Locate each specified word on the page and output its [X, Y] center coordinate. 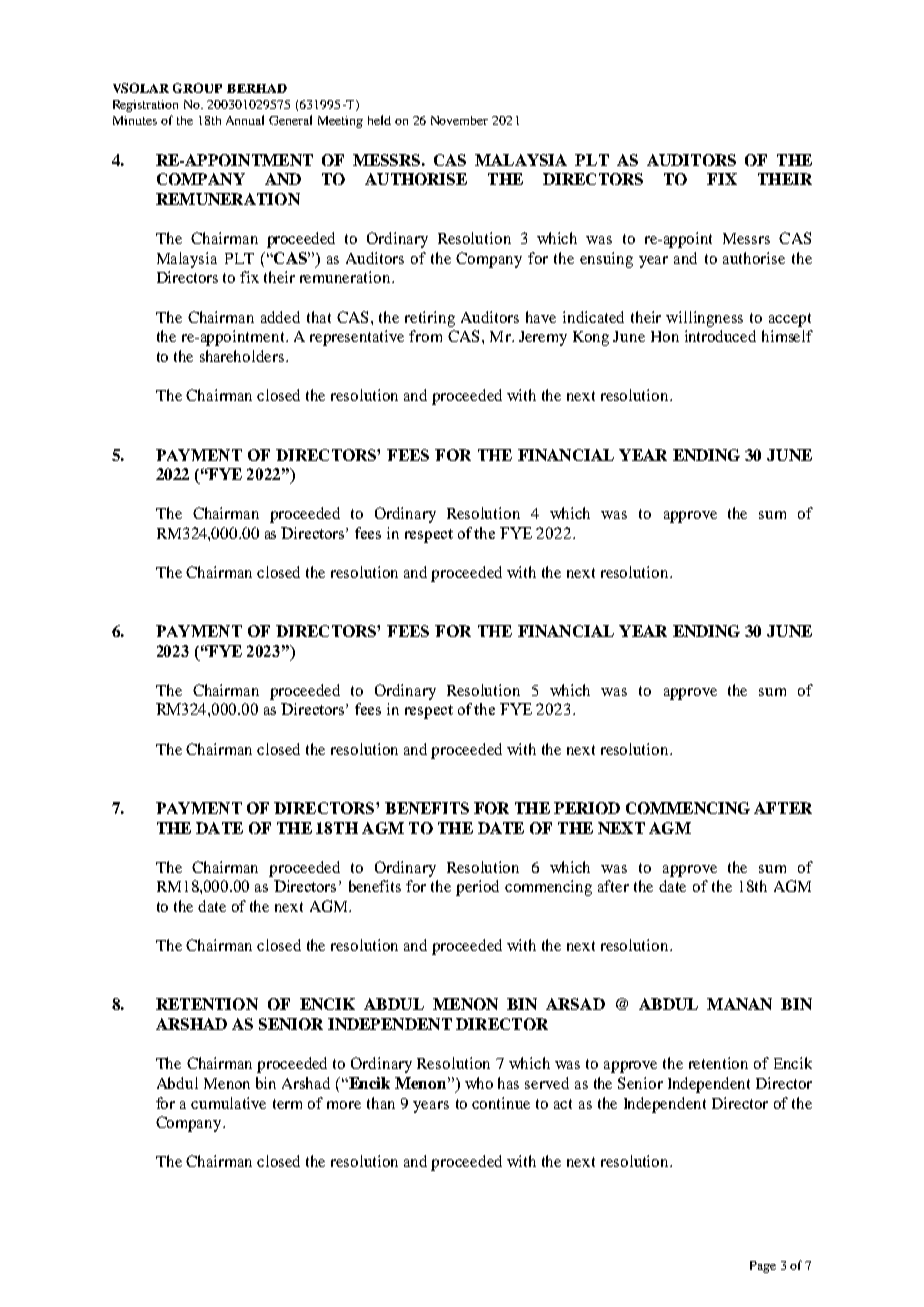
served [547, 1083]
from [425, 336]
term [287, 1104]
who [479, 1083]
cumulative [228, 1103]
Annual [245, 120]
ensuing [606, 260]
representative [357, 338]
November [459, 120]
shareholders [242, 356]
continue [501, 1103]
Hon [665, 336]
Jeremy [543, 338]
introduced [720, 336]
